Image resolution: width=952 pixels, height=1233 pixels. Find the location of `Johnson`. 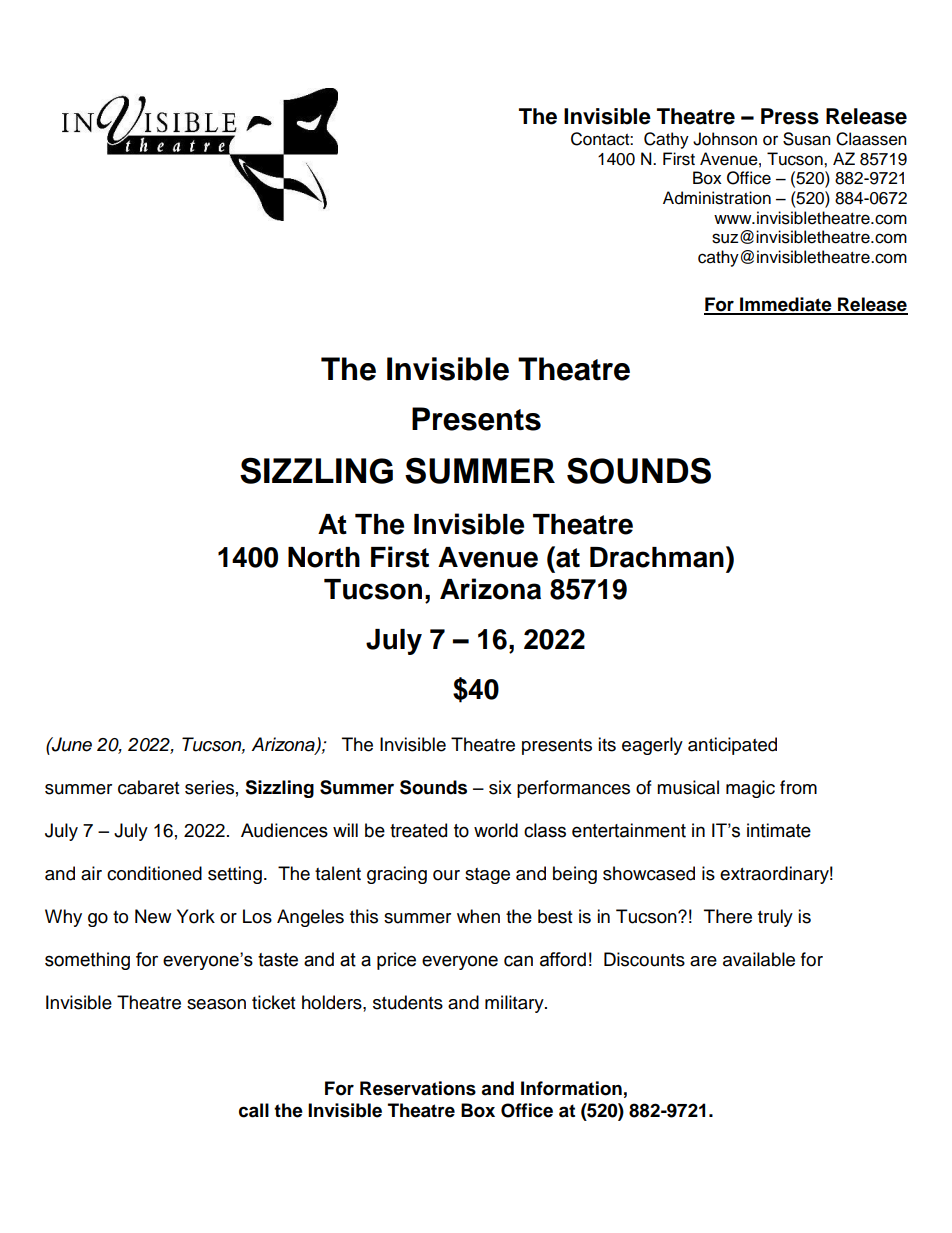

Johnson is located at coordinates (725, 139).
